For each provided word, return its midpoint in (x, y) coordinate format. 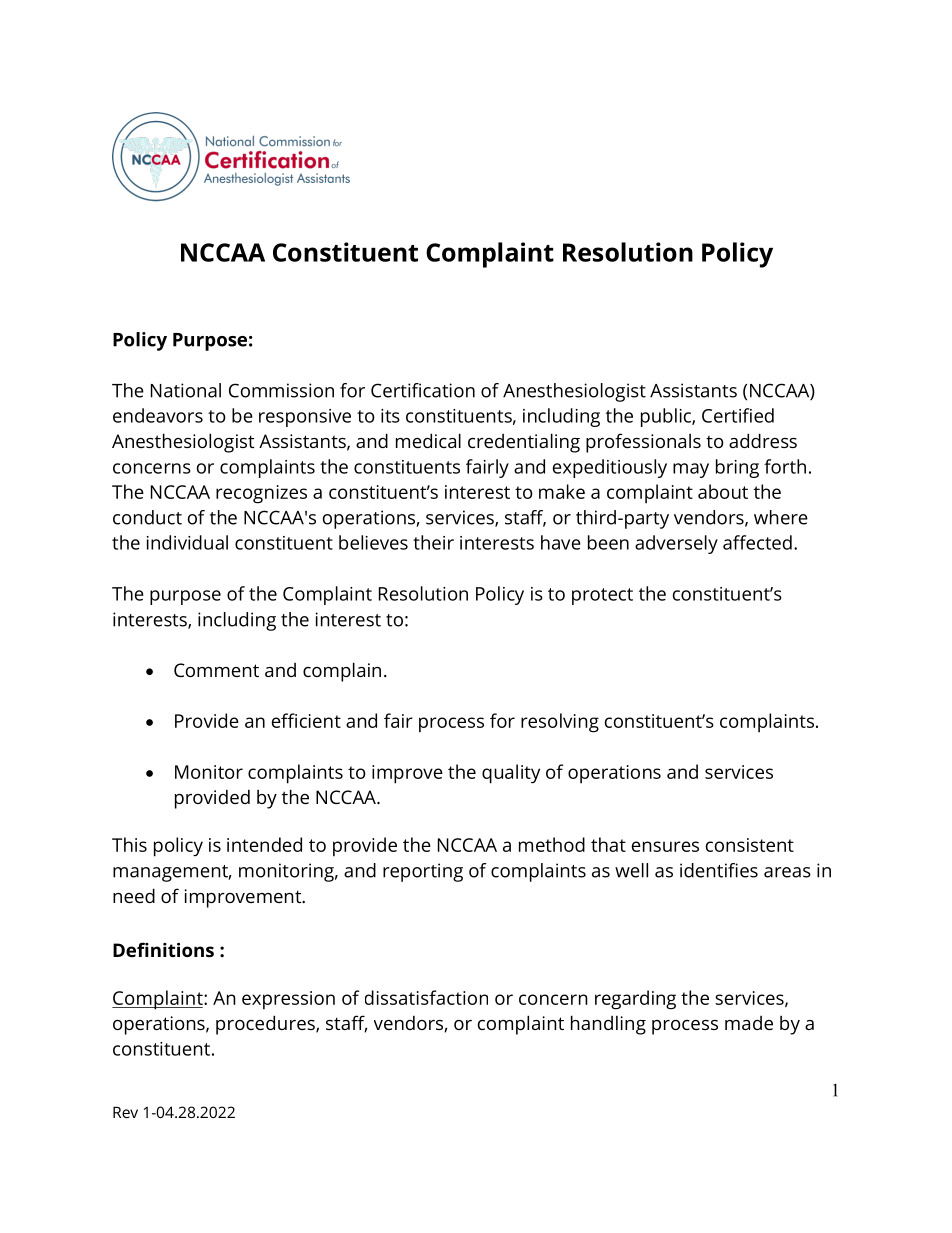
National (186, 390)
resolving (560, 723)
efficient (306, 720)
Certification (423, 390)
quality (511, 774)
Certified (738, 415)
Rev (125, 1112)
